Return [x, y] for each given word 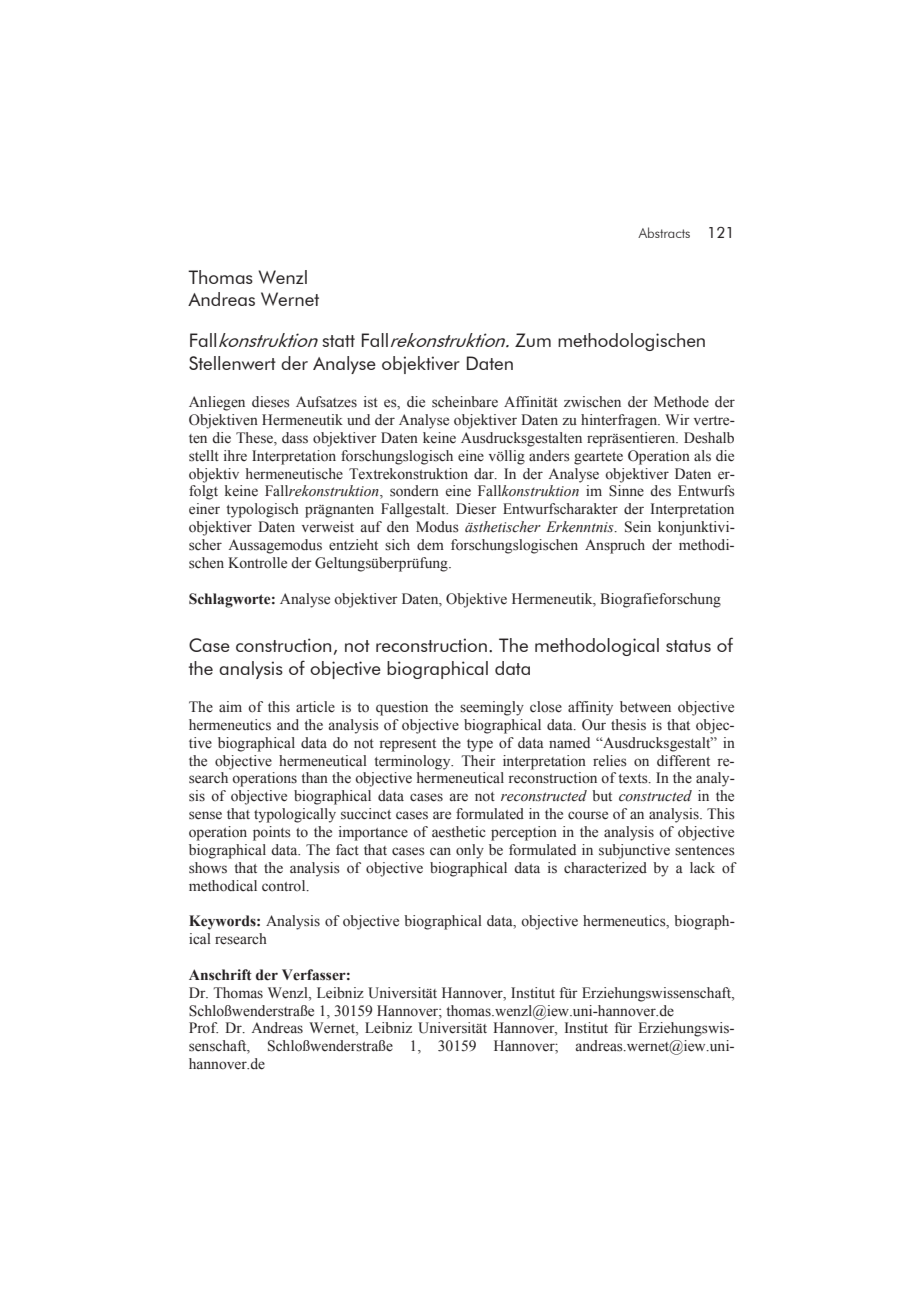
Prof [203, 1028]
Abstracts [664, 232]
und [358, 419]
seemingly [492, 708]
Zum [533, 340]
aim [230, 706]
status [688, 646]
